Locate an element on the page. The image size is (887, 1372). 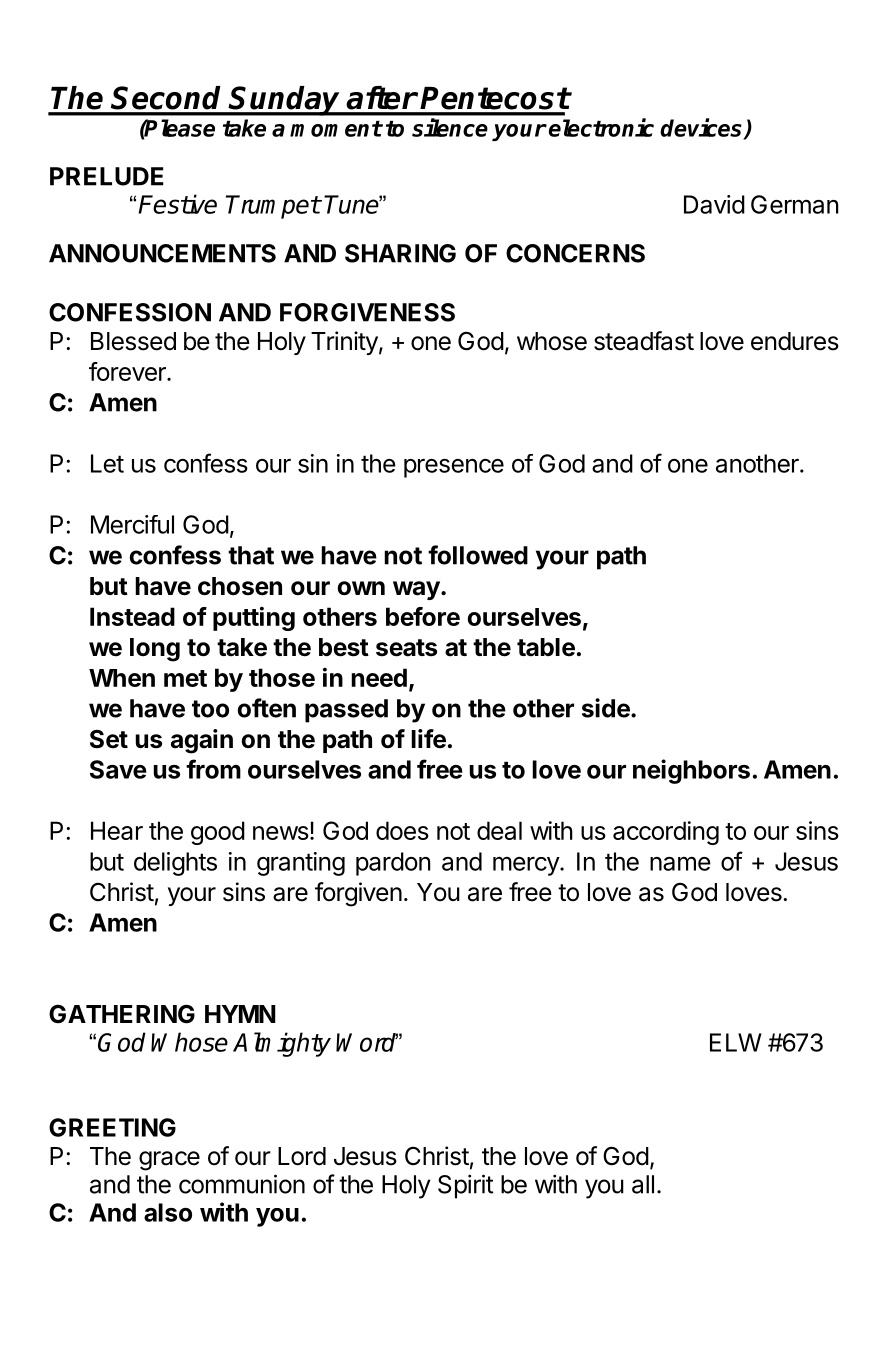
presence is located at coordinates (454, 468).
